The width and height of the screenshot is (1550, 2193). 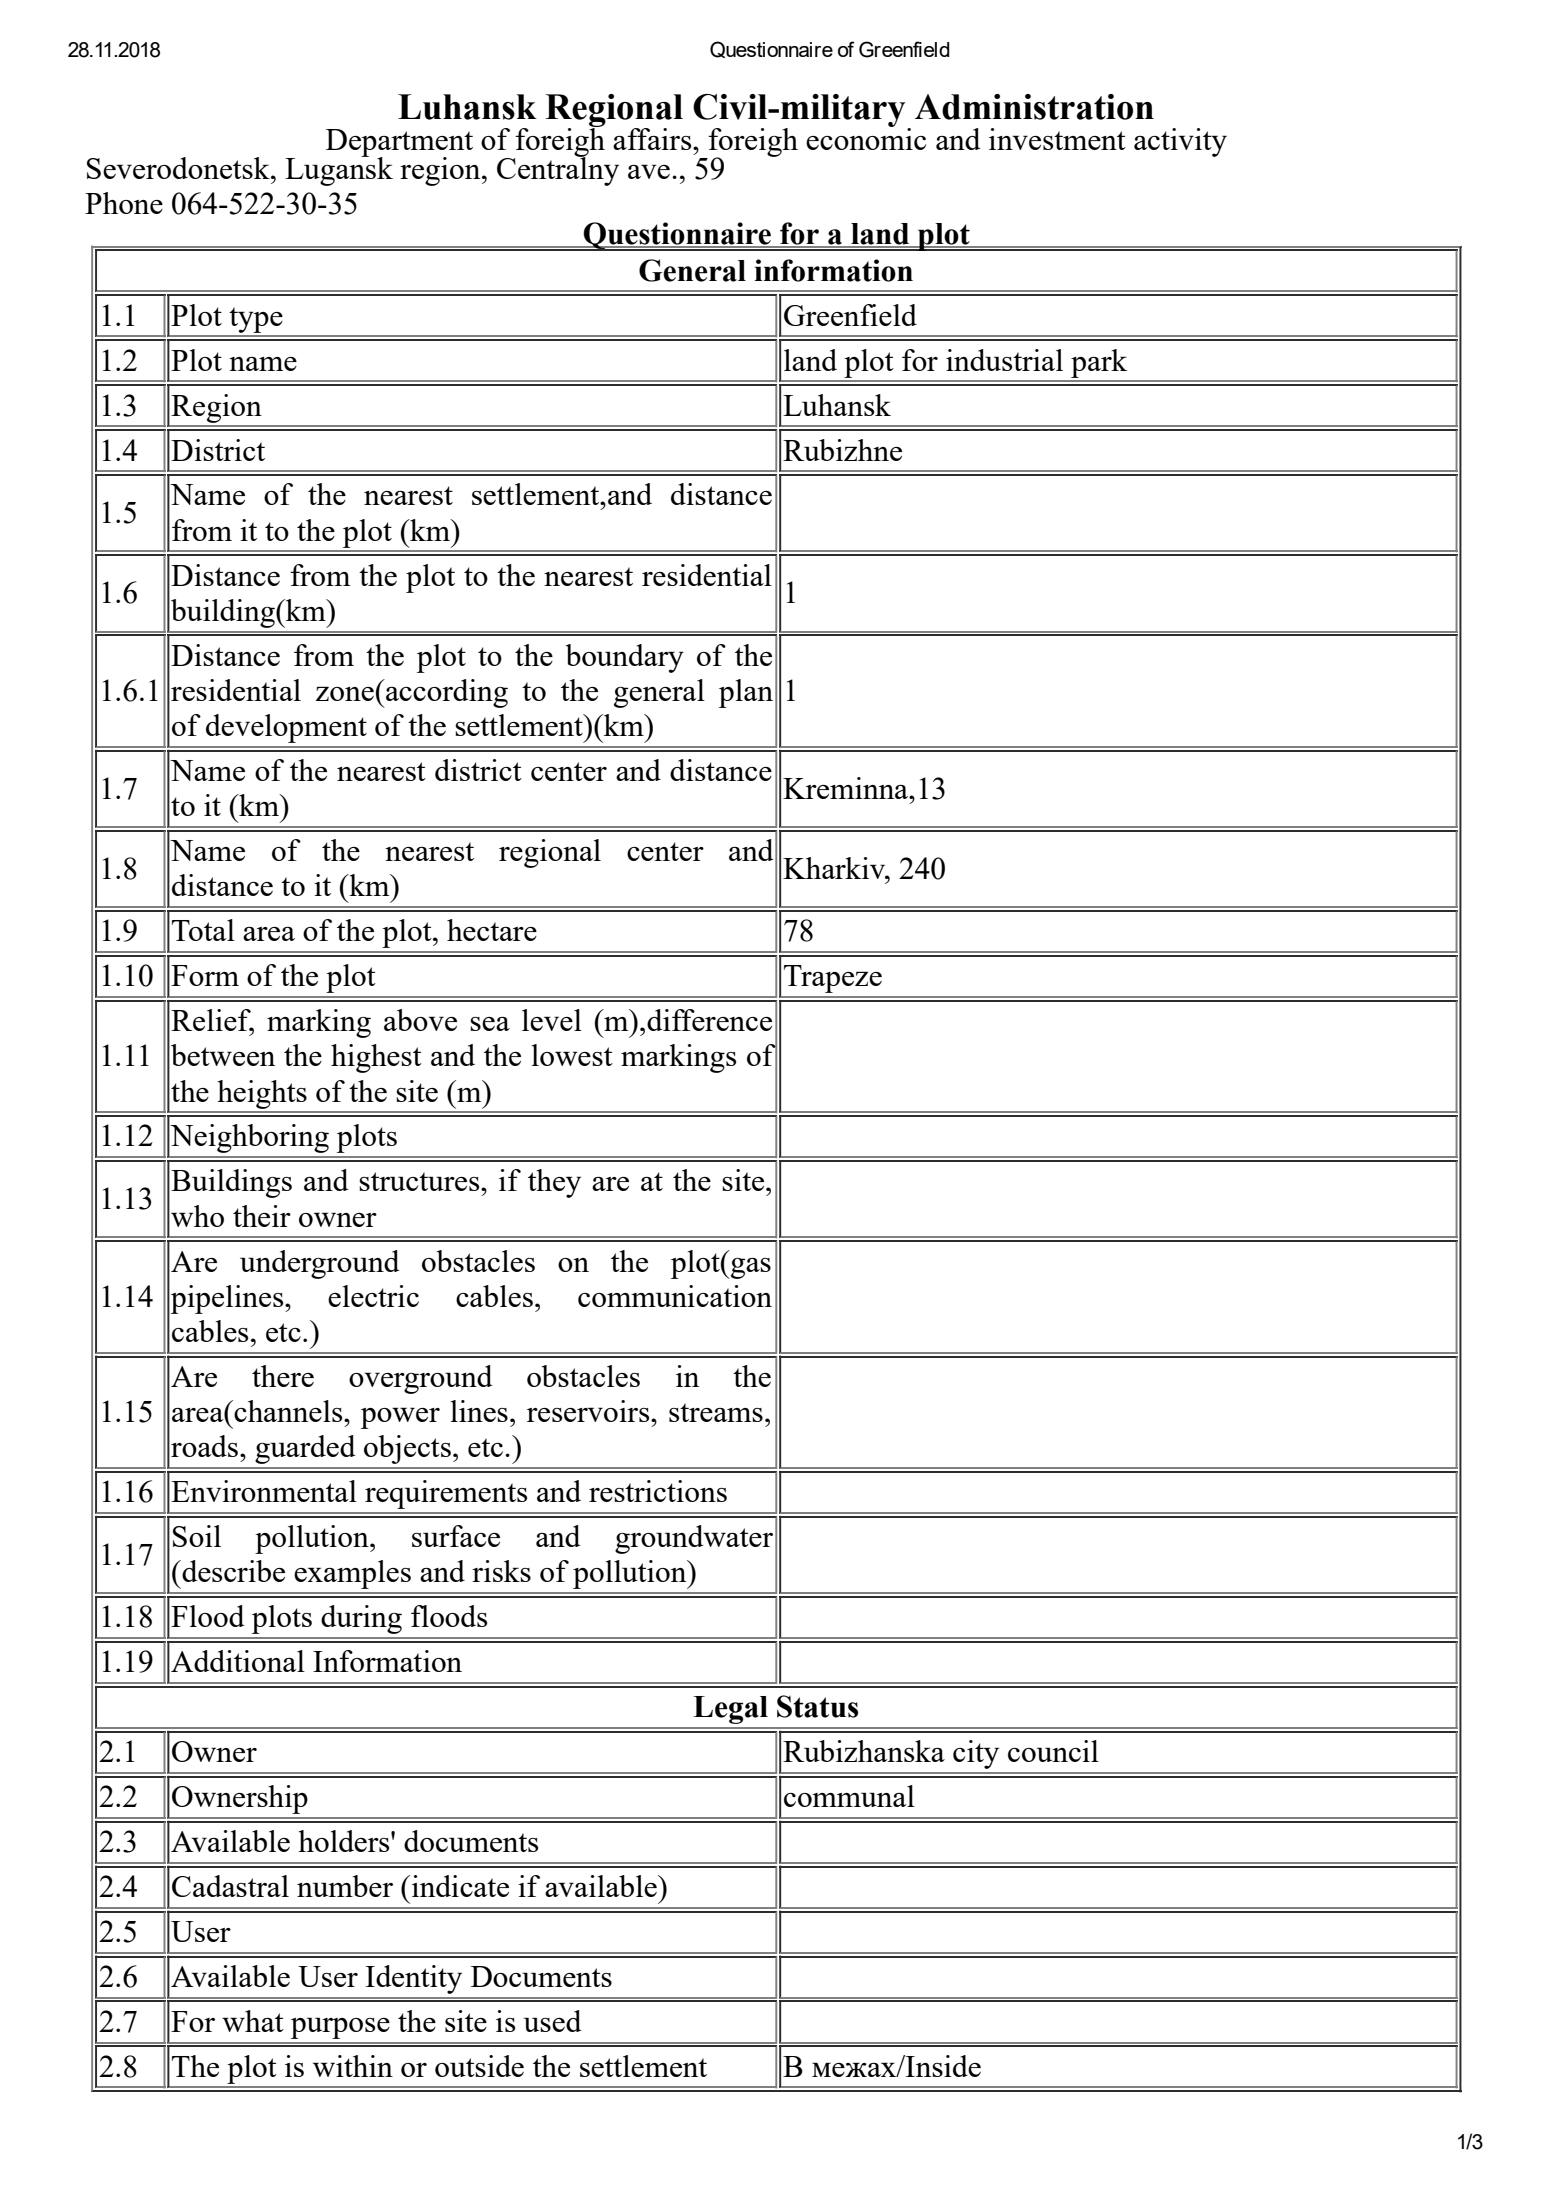 What do you see at coordinates (833, 979) in the screenshot?
I see `Trapeze` at bounding box center [833, 979].
